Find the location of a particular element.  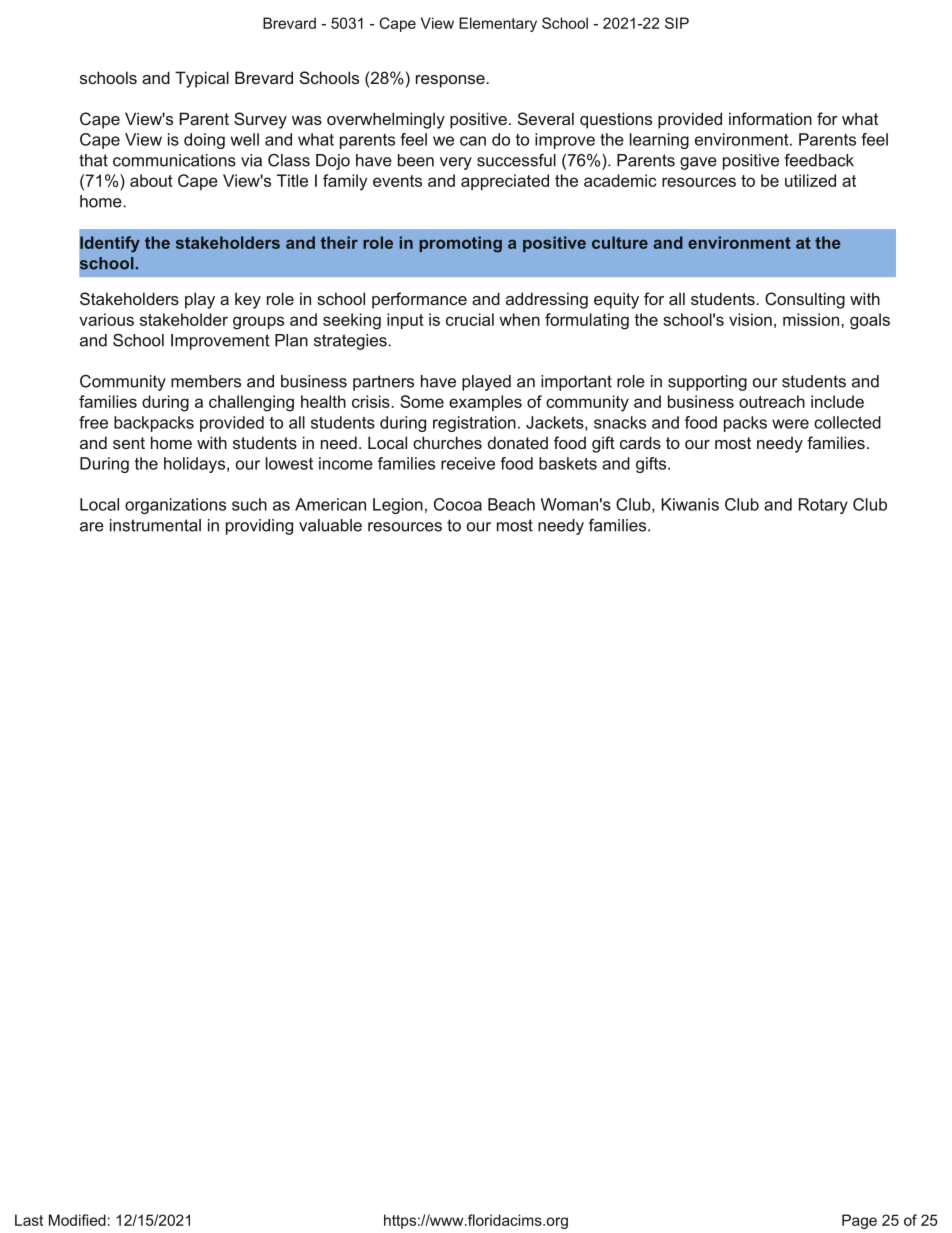

various is located at coordinates (106, 319).
